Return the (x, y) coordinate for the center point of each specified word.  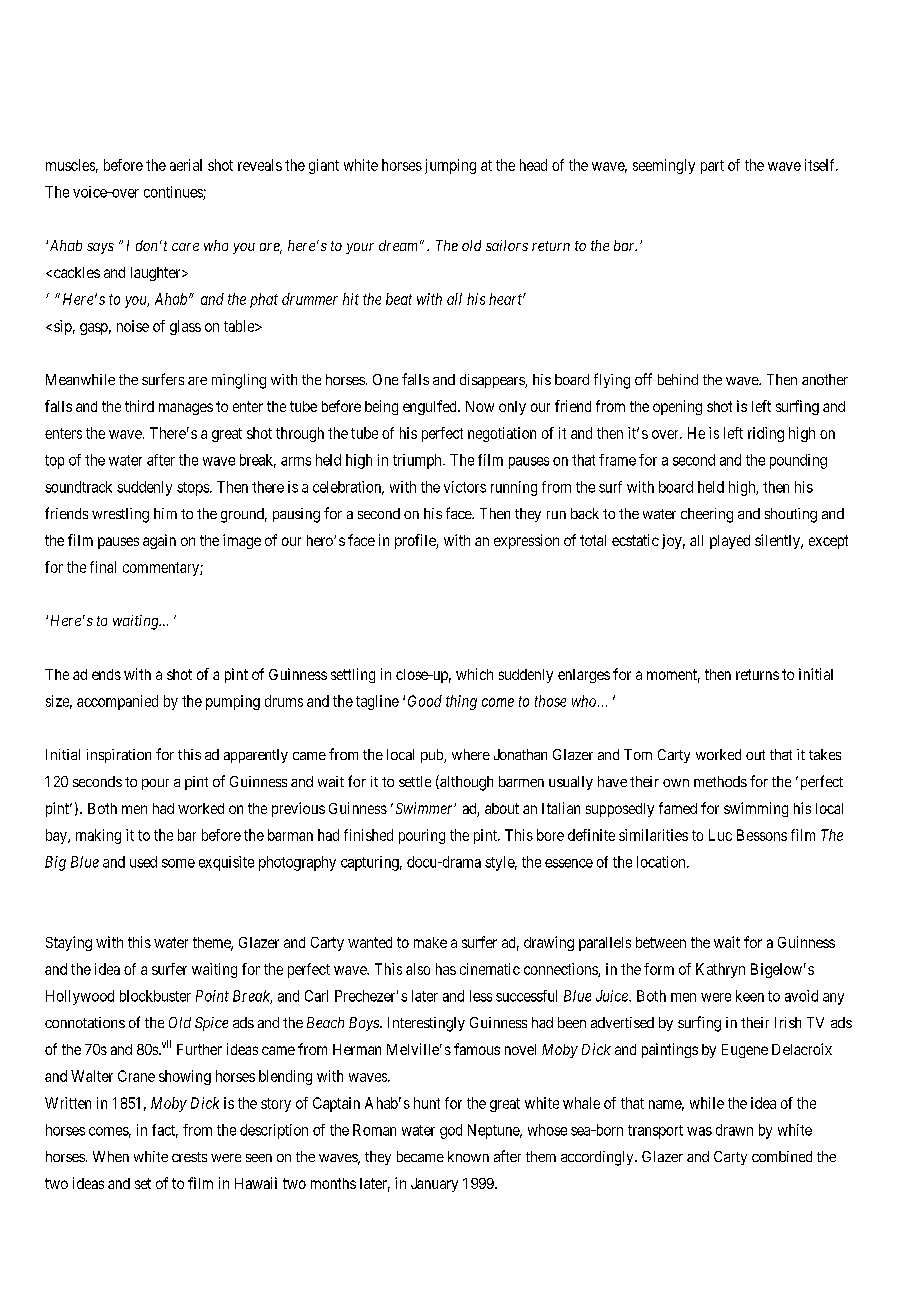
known (468, 1156)
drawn (734, 1130)
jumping (450, 166)
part (712, 167)
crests (189, 1157)
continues (174, 193)
